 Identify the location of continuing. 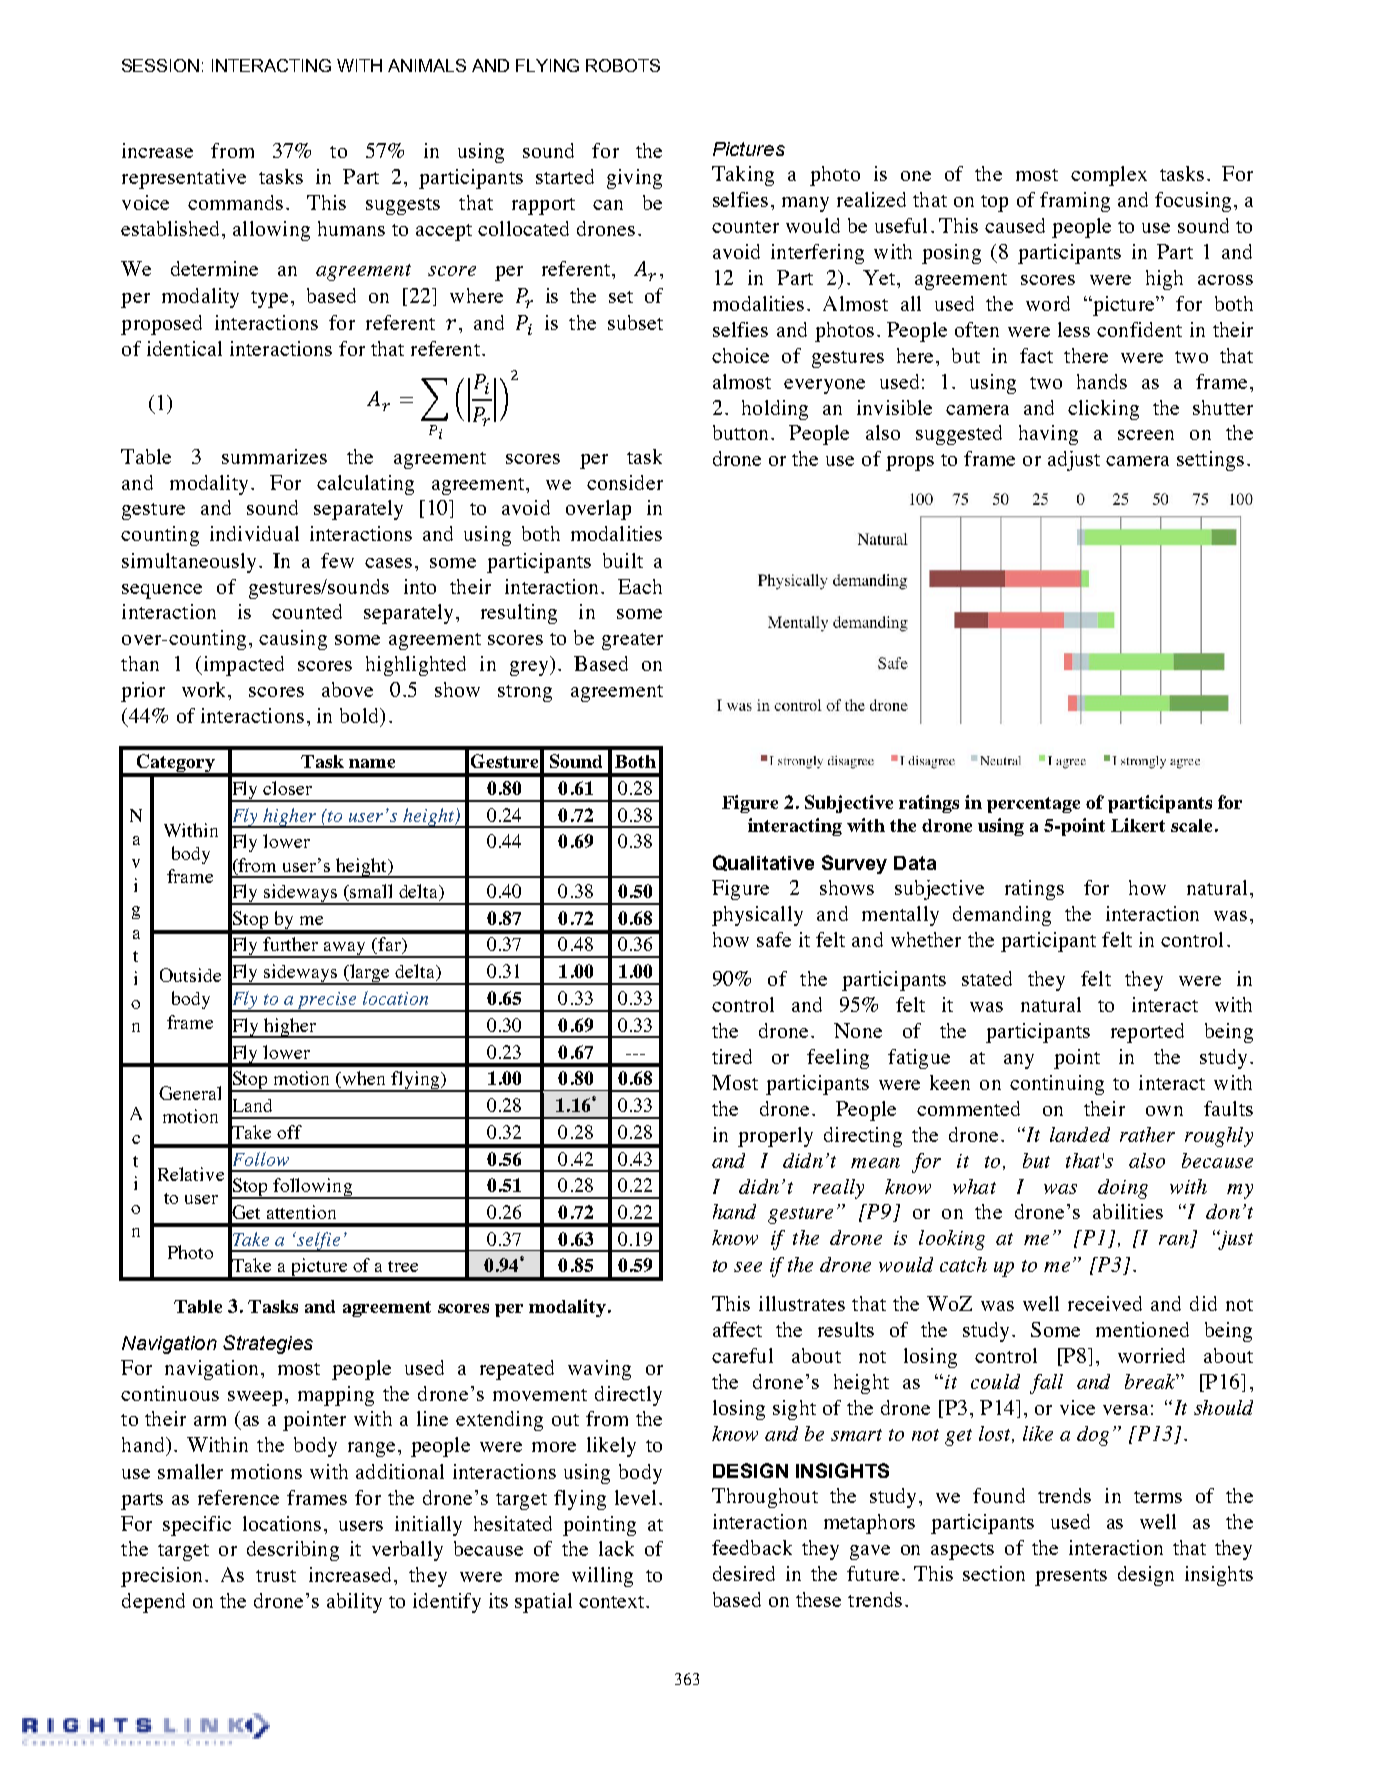
(1057, 1085).
